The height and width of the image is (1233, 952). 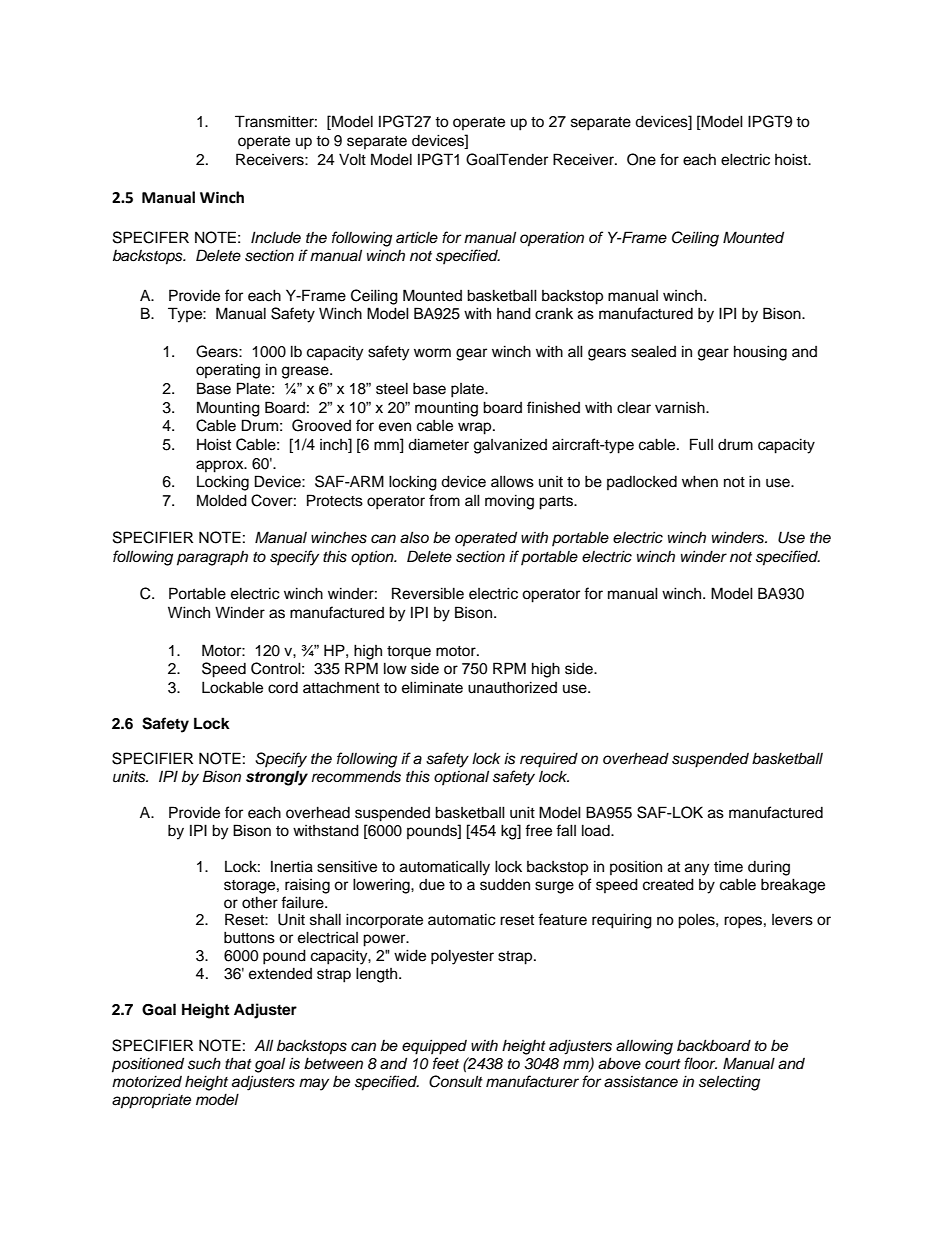 What do you see at coordinates (681, 407) in the image?
I see `varnish` at bounding box center [681, 407].
